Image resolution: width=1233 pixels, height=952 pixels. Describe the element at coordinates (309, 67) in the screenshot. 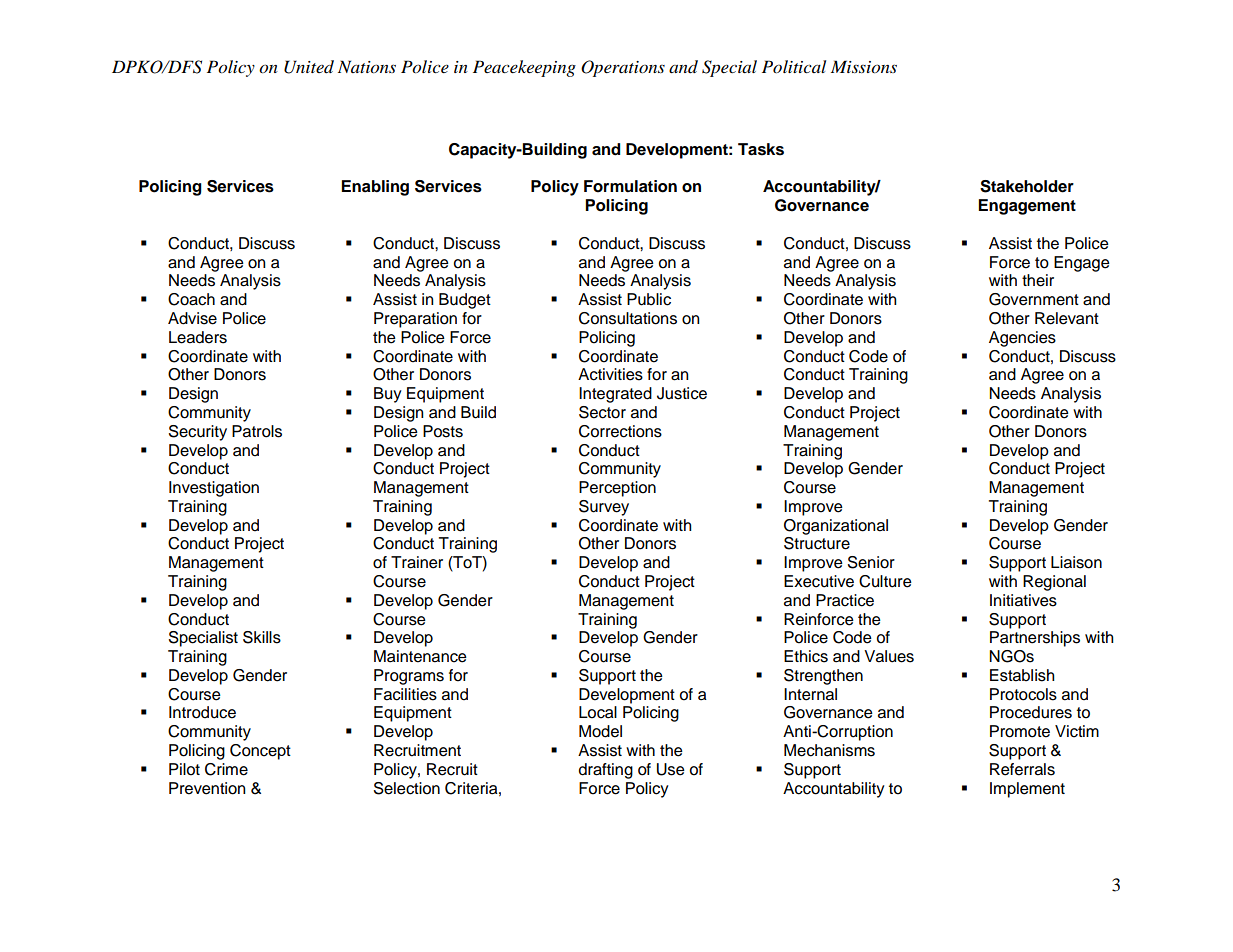

I see `United` at that location.
